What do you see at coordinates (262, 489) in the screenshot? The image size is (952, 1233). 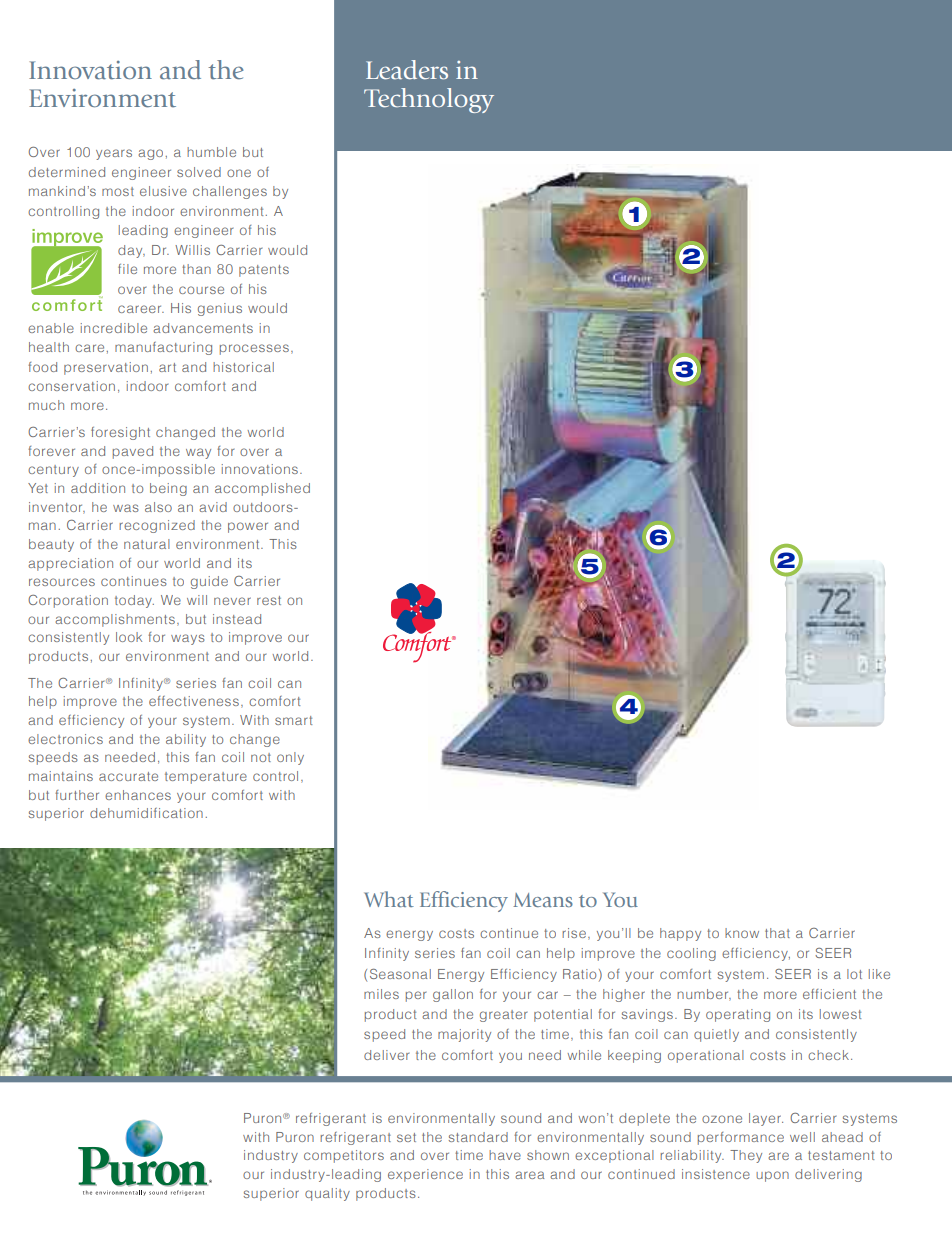 I see `accomplished` at bounding box center [262, 489].
